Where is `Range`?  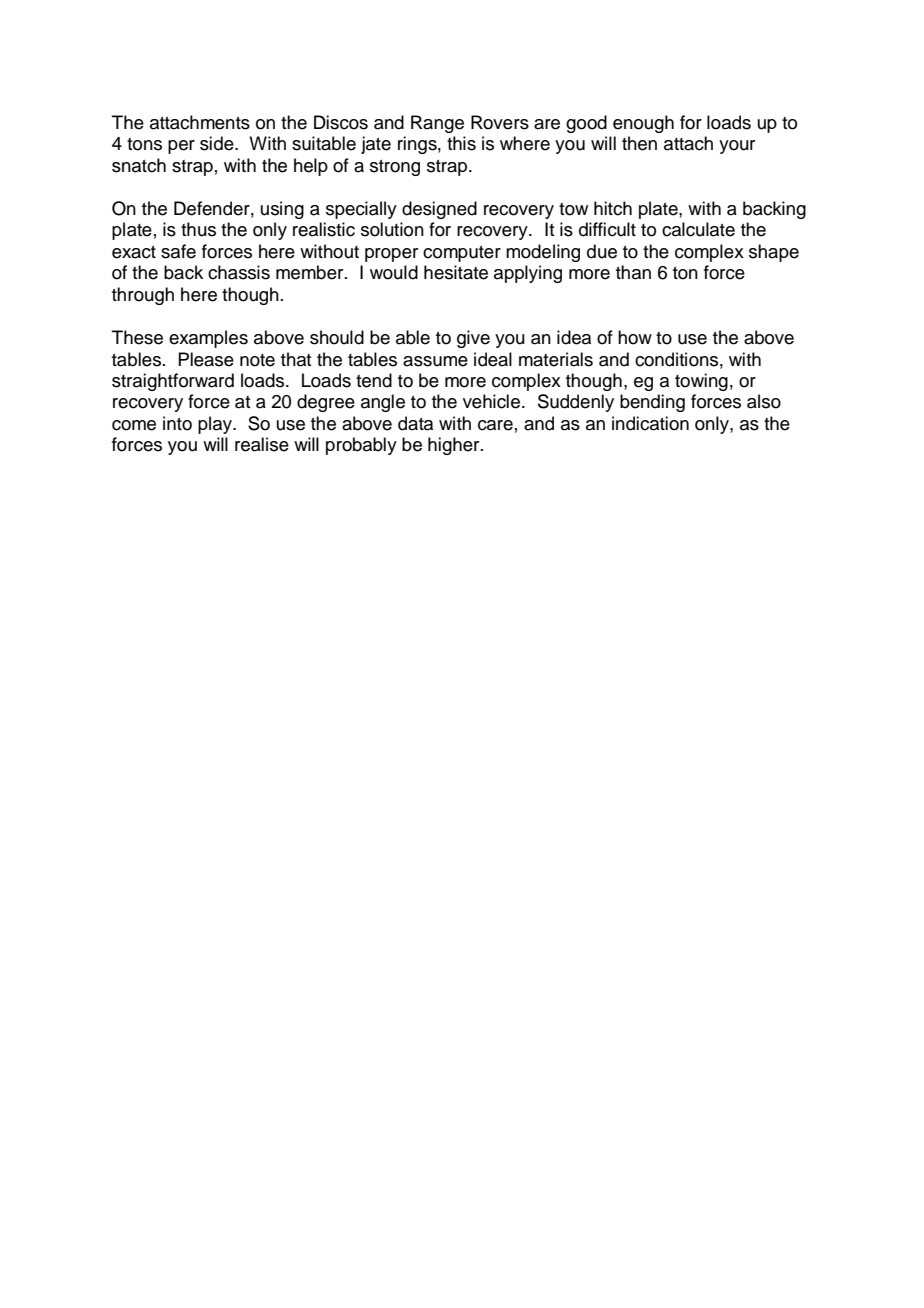
Range is located at coordinates (437, 124).
